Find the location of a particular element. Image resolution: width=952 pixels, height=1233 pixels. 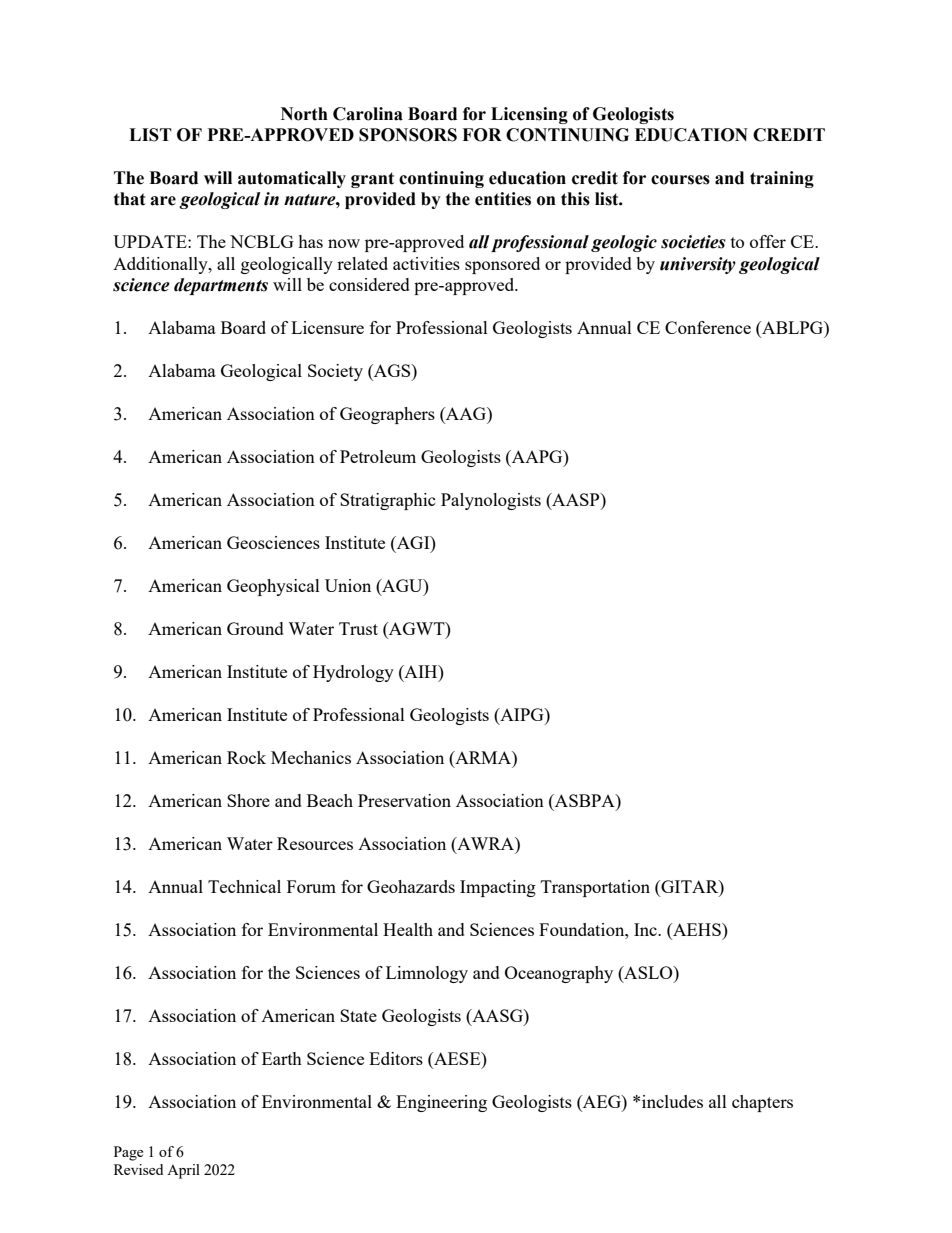

Geophysical is located at coordinates (273, 587).
